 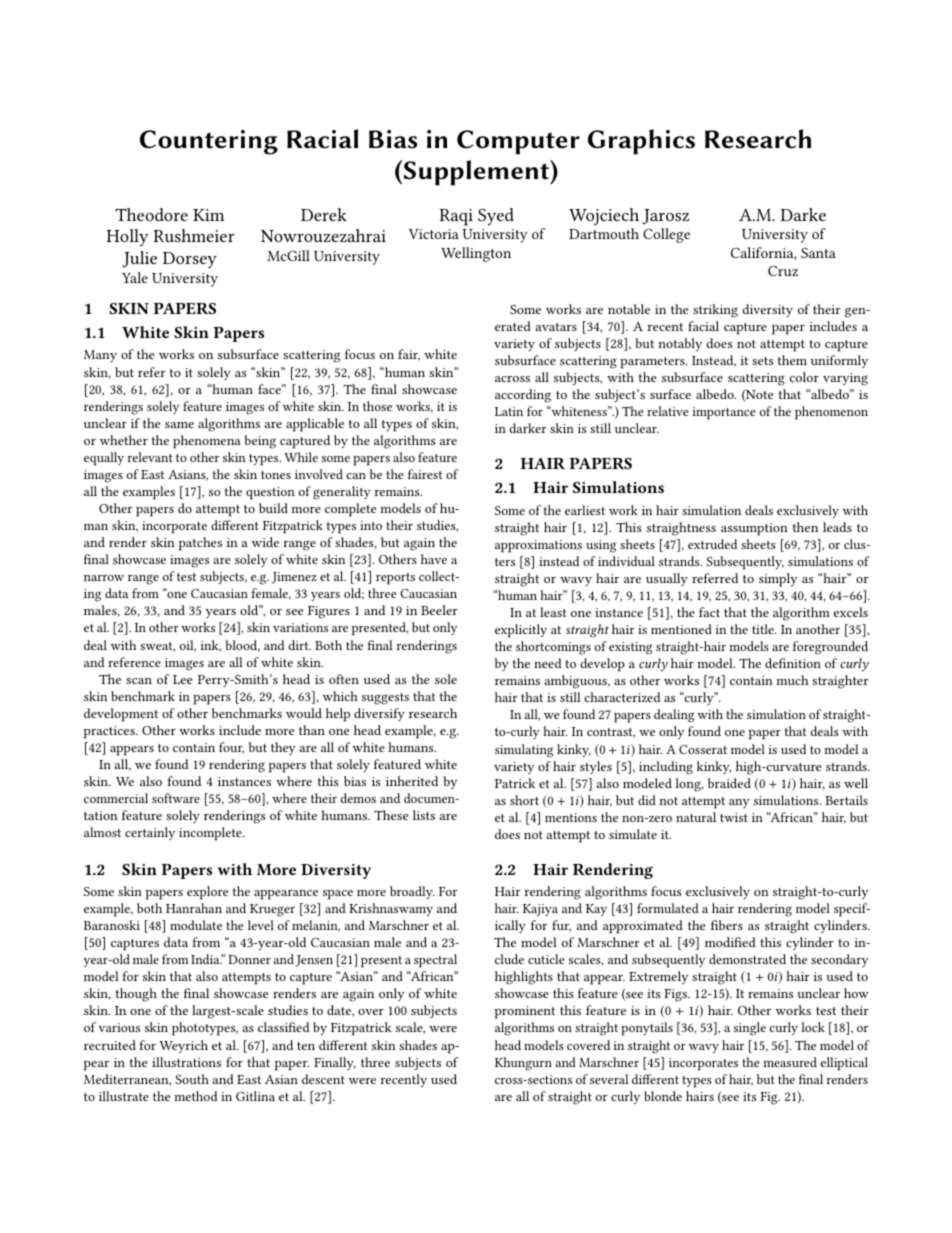 What do you see at coordinates (641, 142) in the document?
I see `Graphics` at bounding box center [641, 142].
